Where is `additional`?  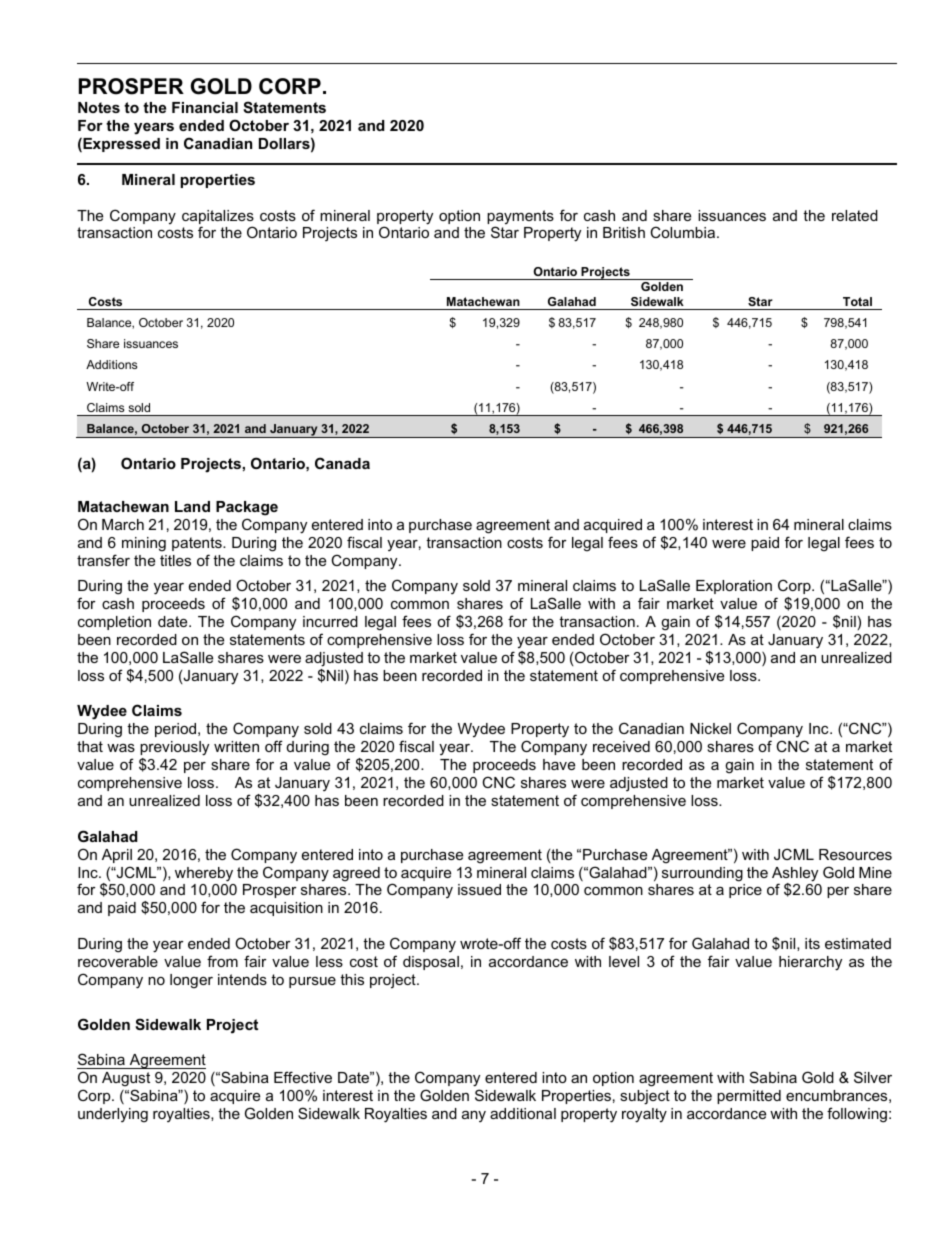 additional is located at coordinates (523, 1113).
